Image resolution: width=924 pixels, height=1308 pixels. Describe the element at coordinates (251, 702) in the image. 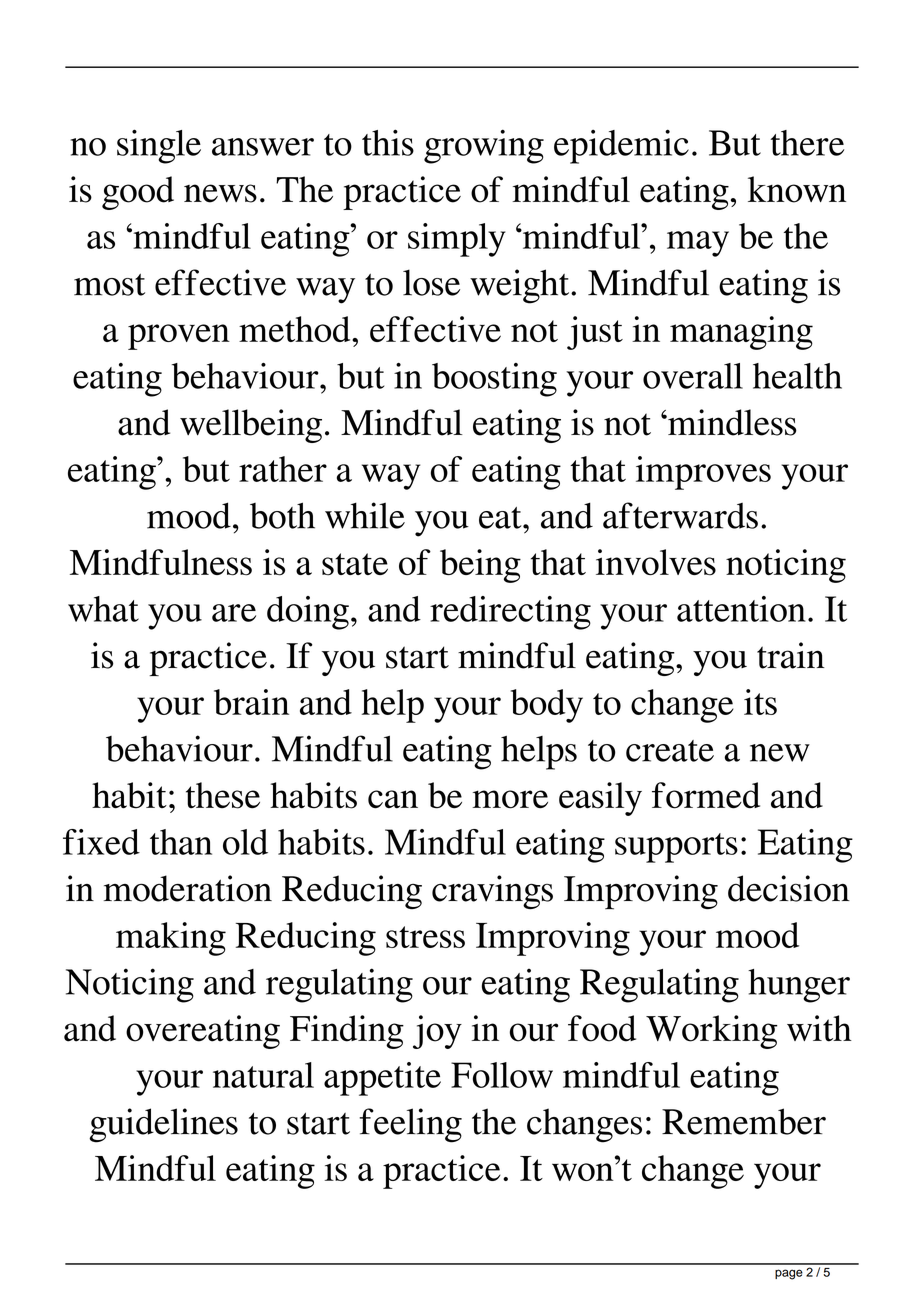

I see `brain` at that location.
